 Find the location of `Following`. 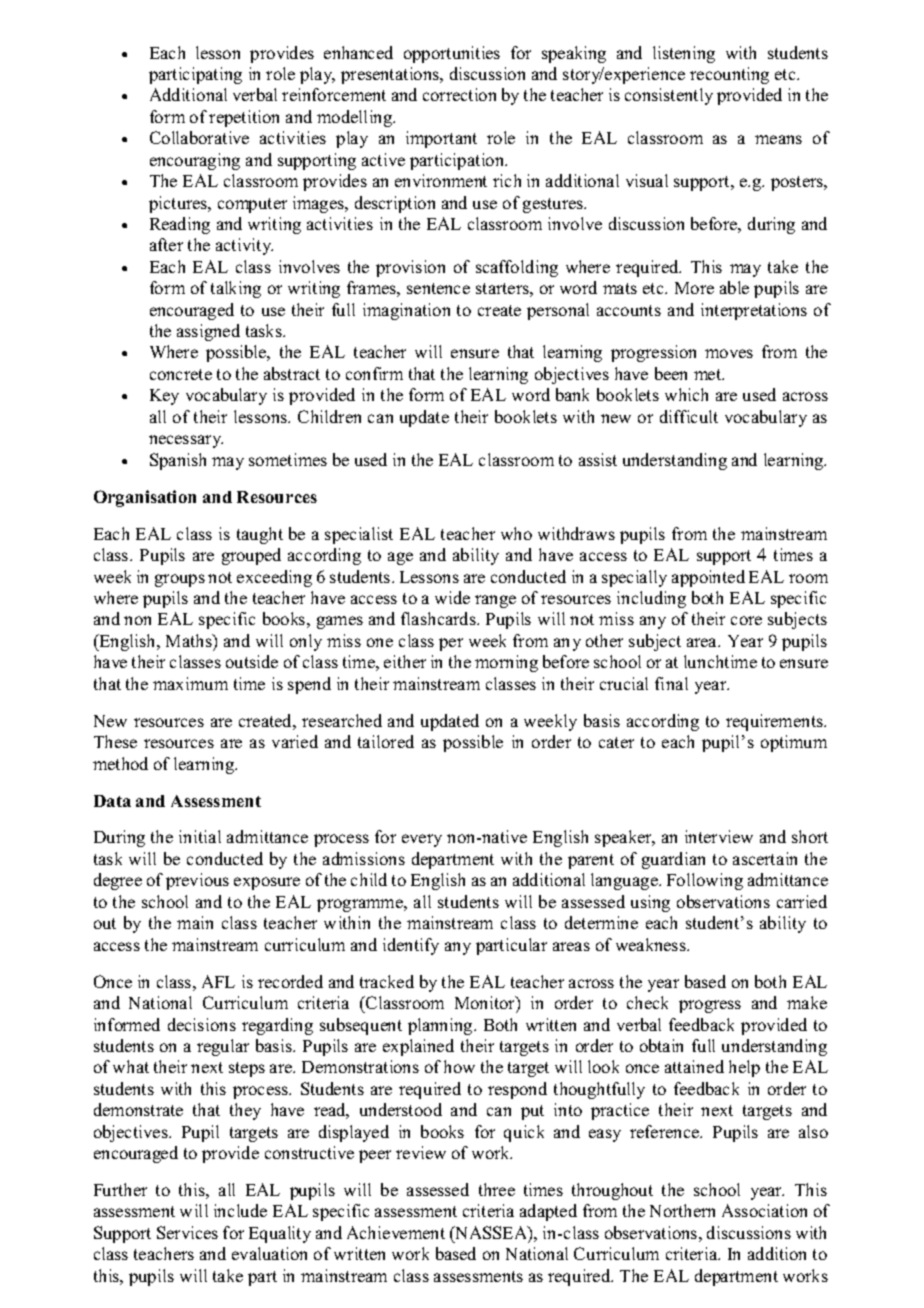

Following is located at coordinates (705, 881).
